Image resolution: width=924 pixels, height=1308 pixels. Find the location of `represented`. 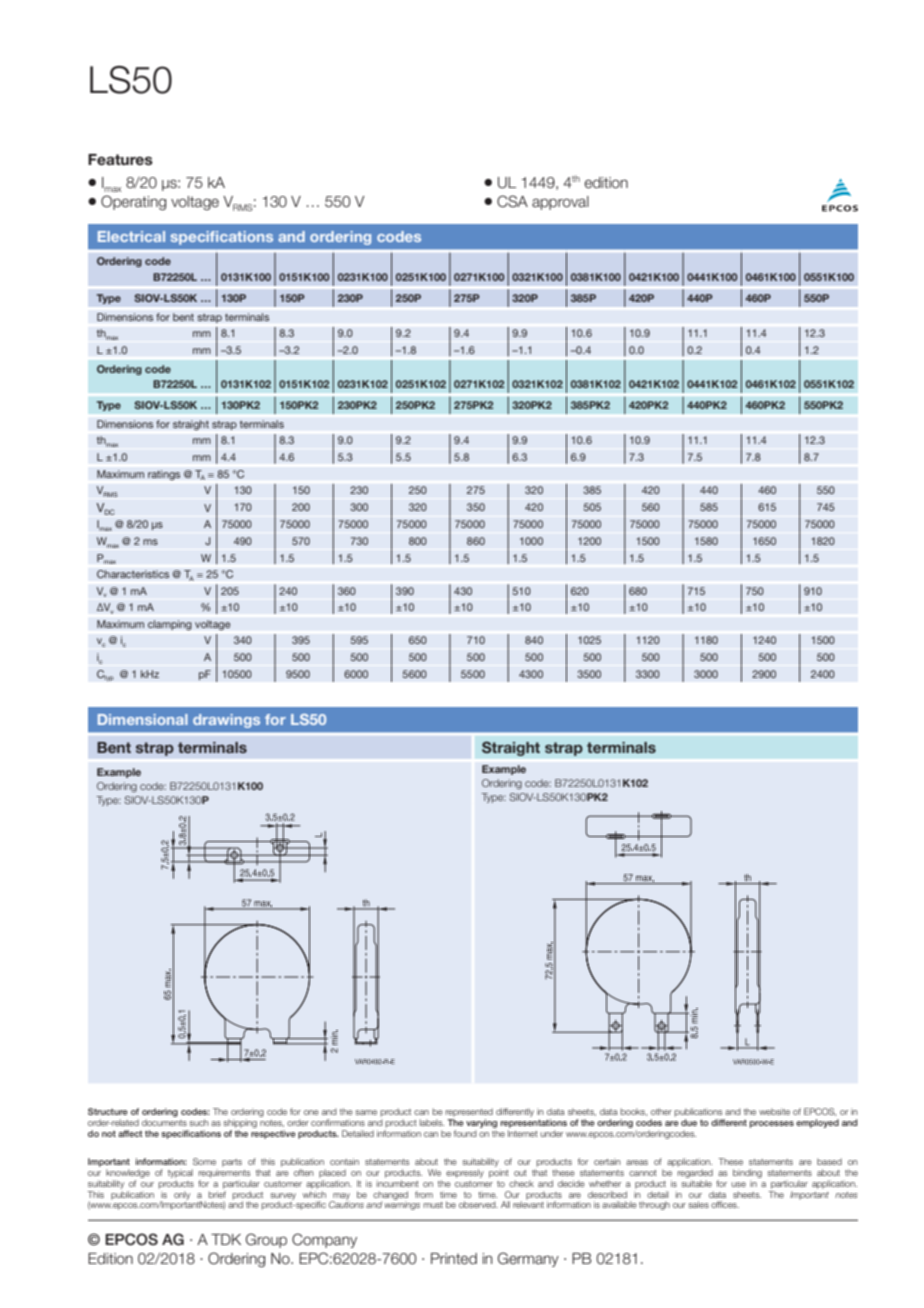

represented is located at coordinates (469, 1112).
